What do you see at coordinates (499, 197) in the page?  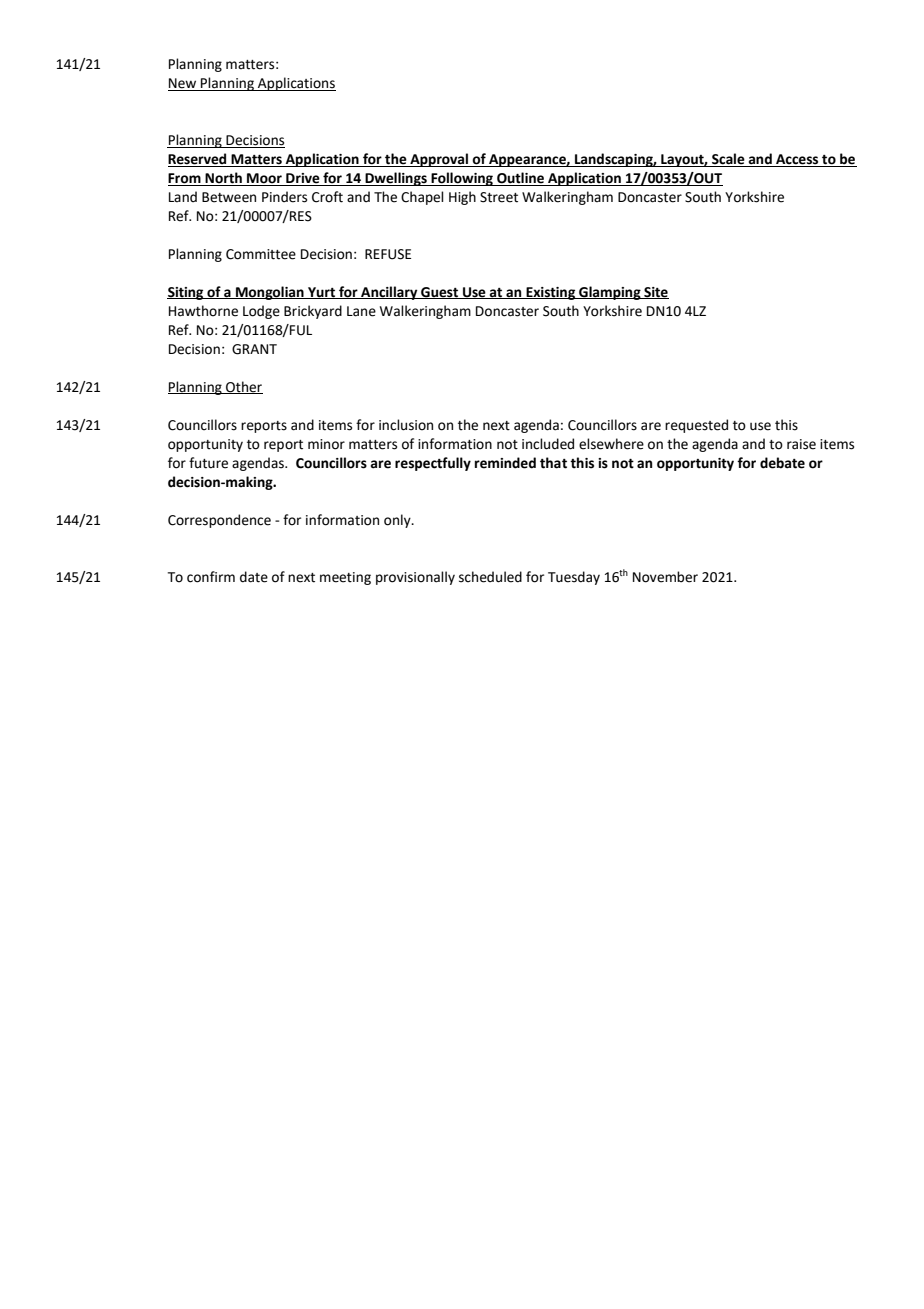 I see `Street` at bounding box center [499, 197].
